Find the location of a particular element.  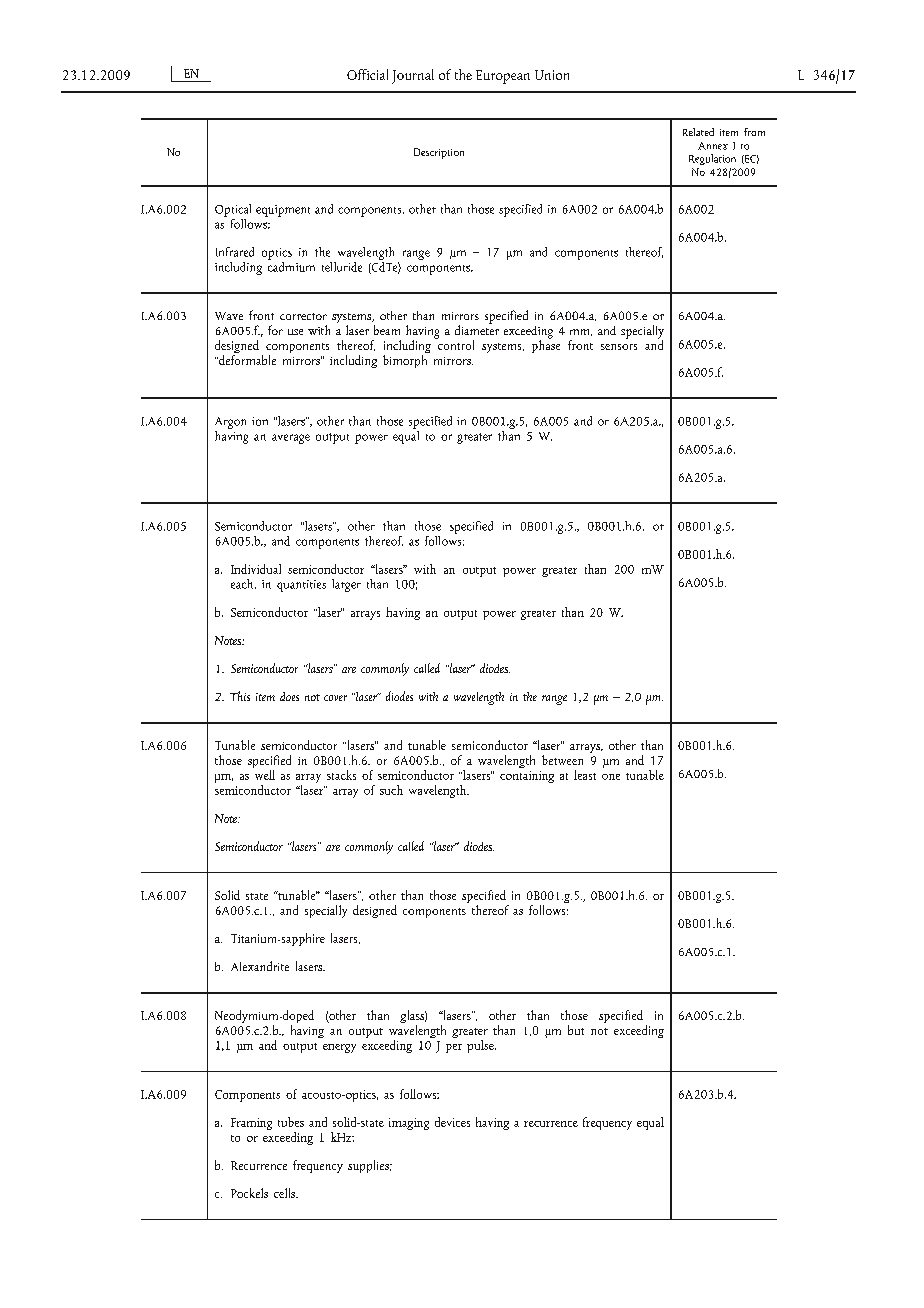

European is located at coordinates (503, 77).
